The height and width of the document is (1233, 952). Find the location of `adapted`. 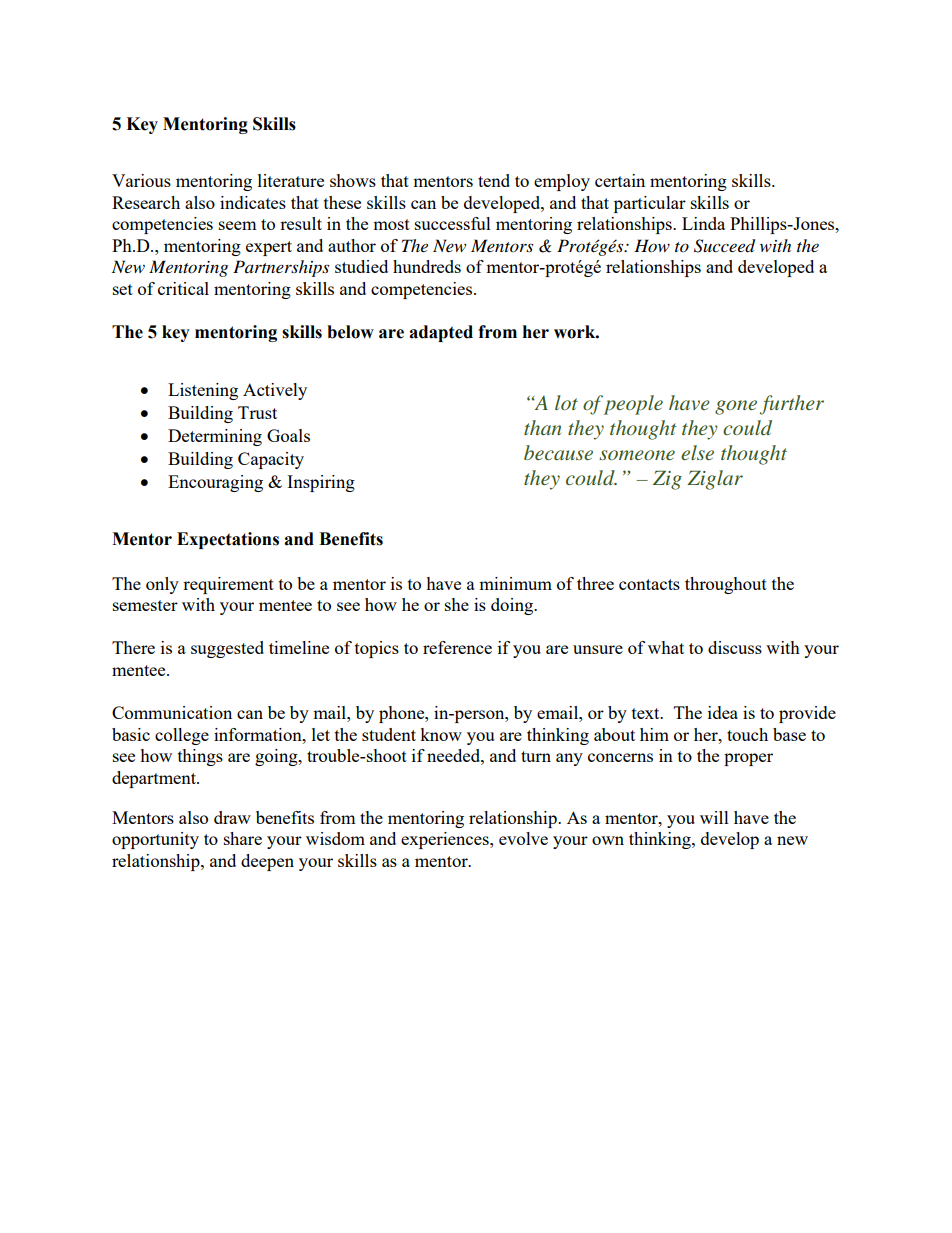

adapted is located at coordinates (441, 333).
